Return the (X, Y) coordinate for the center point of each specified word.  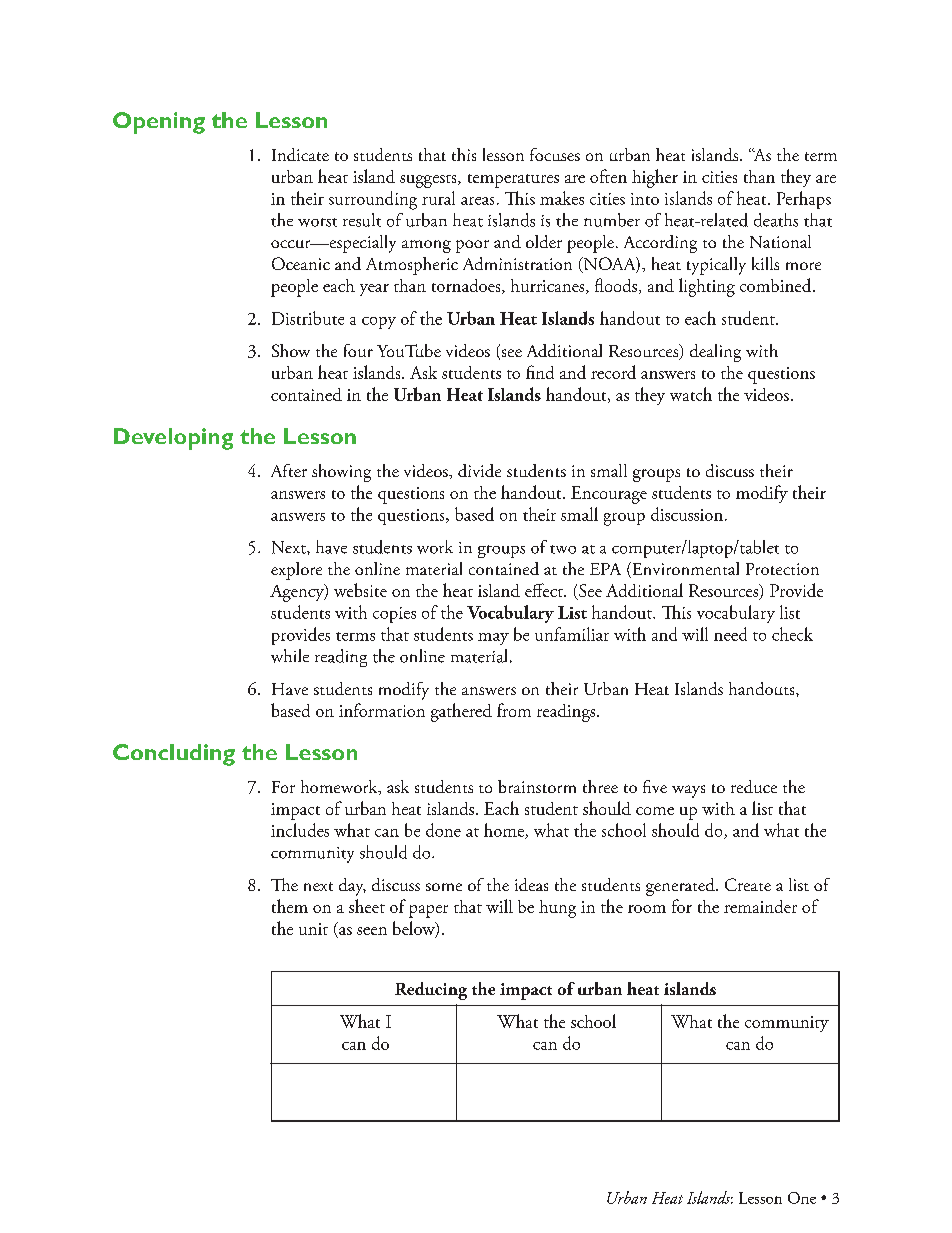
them (290, 906)
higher (655, 178)
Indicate (300, 154)
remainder (760, 906)
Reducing (431, 991)
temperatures (513, 181)
